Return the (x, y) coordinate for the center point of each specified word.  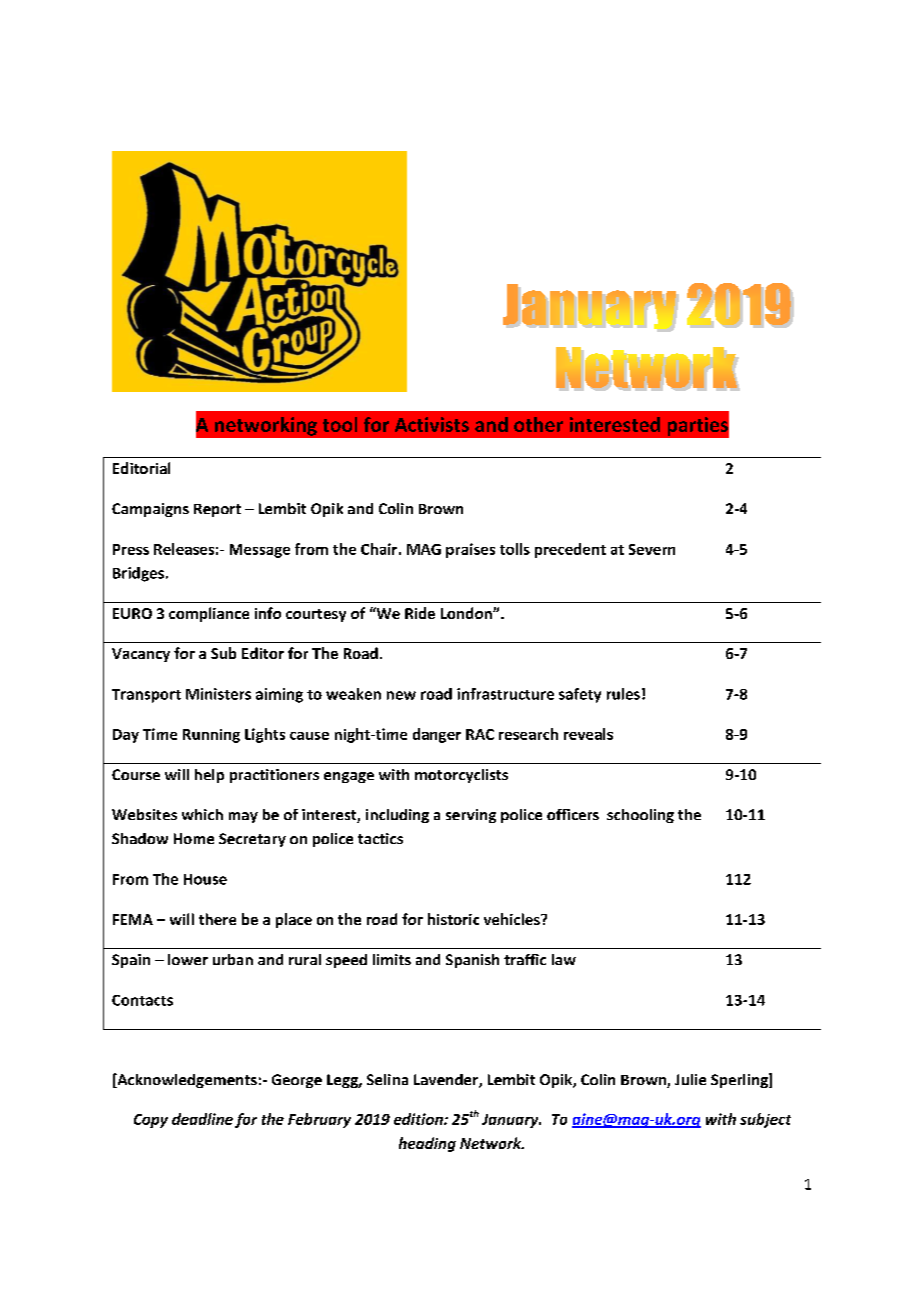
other (538, 424)
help (209, 776)
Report (217, 510)
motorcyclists (461, 776)
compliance (209, 614)
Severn (652, 549)
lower (188, 959)
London (467, 613)
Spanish (472, 961)
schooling (640, 816)
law (564, 959)
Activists (432, 424)
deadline (202, 1119)
